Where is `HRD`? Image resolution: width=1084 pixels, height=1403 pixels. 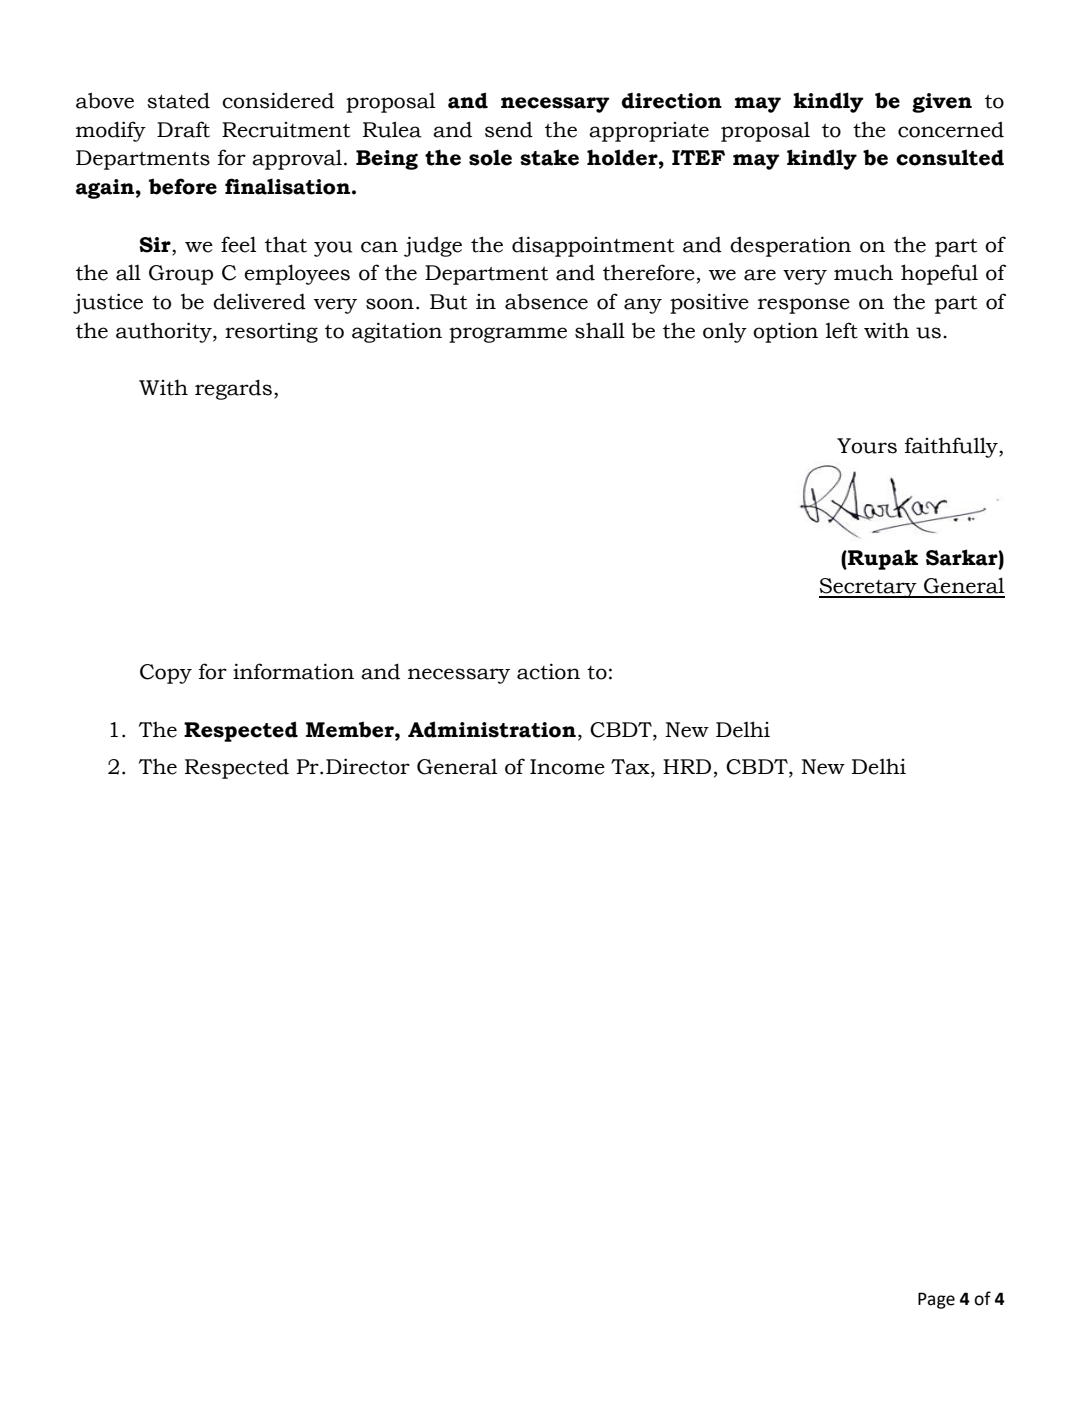 HRD is located at coordinates (687, 766).
